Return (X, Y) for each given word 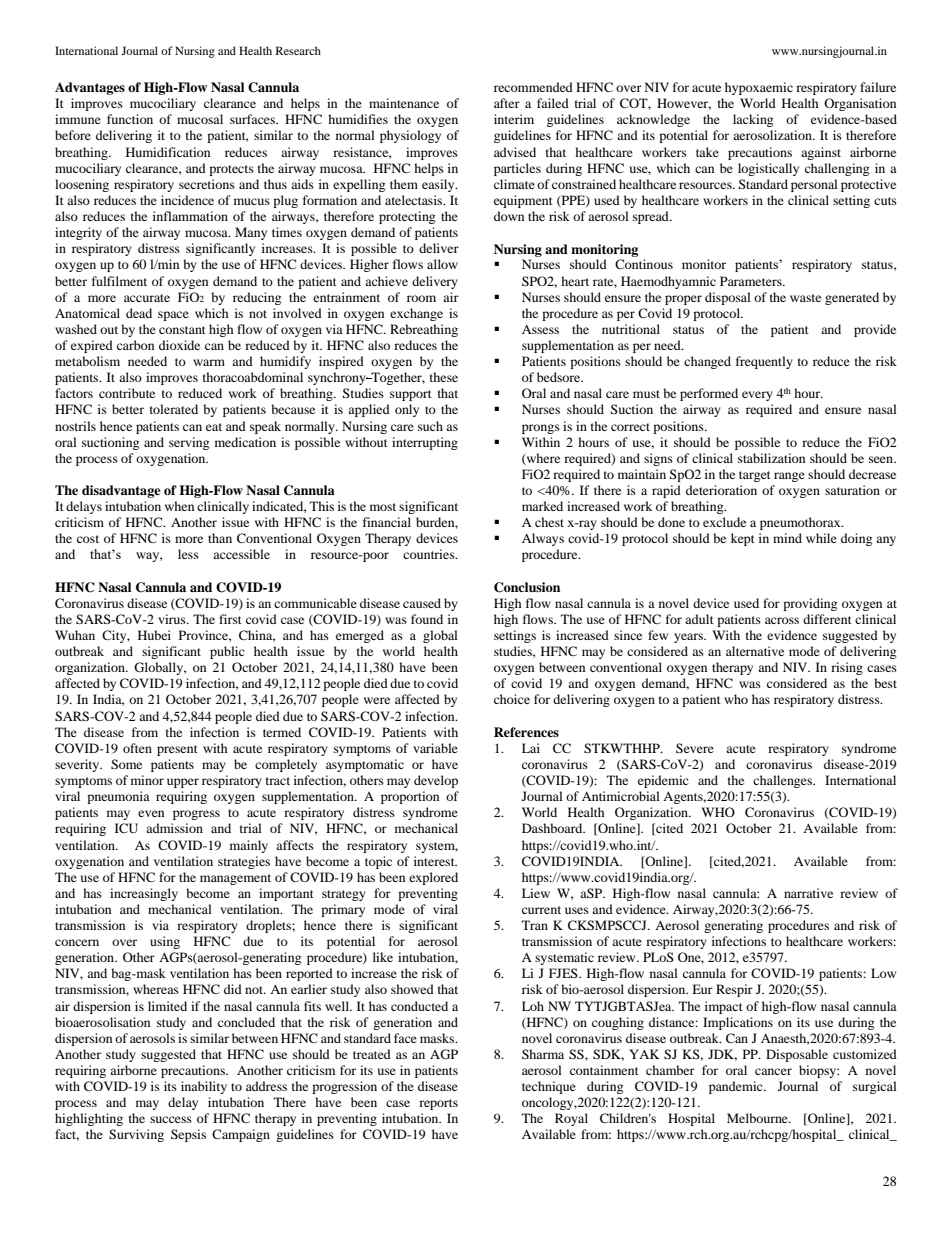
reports (438, 1104)
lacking (753, 120)
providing (810, 604)
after (507, 103)
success (171, 1119)
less (188, 554)
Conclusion (527, 587)
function (130, 119)
